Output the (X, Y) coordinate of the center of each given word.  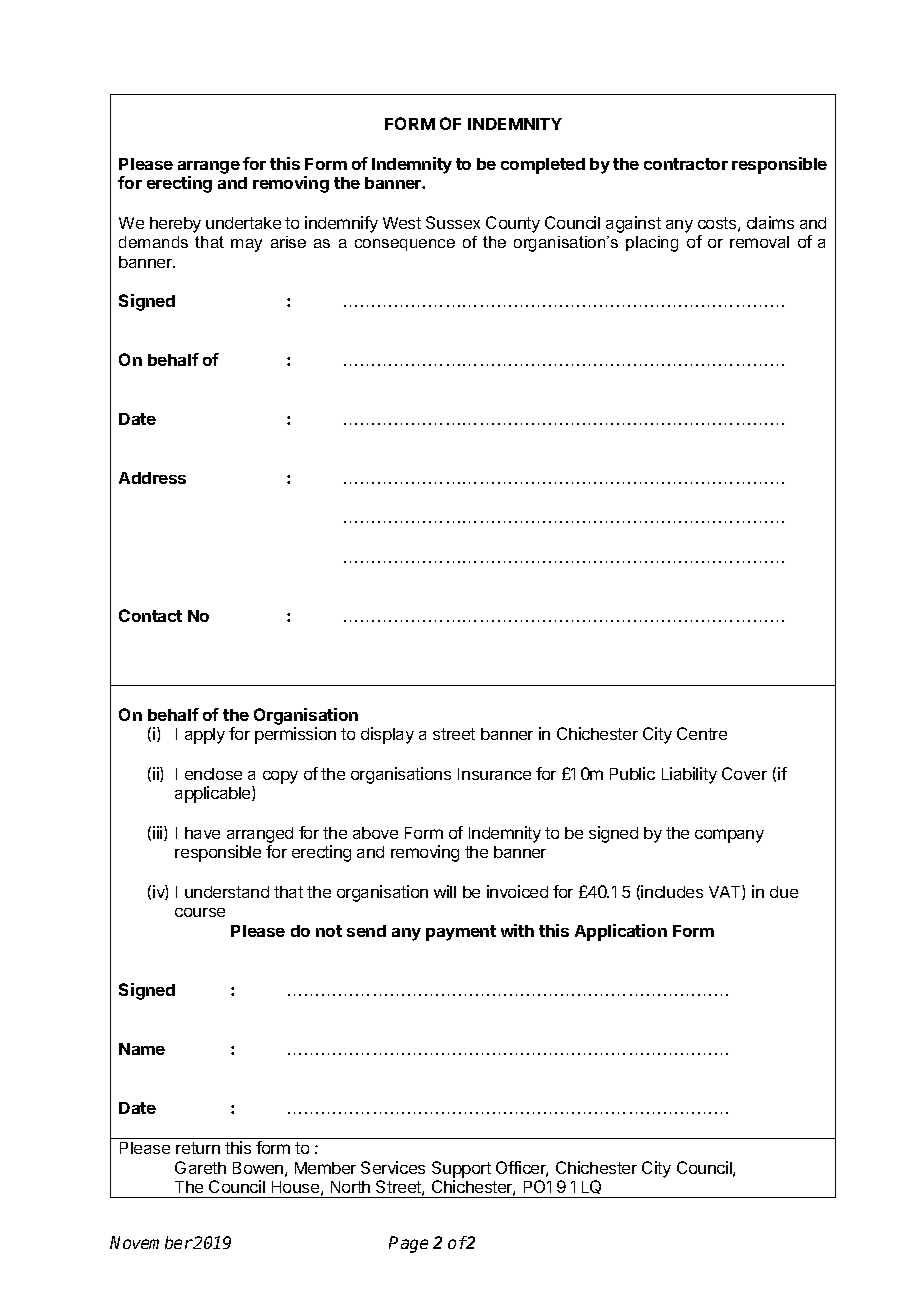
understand (227, 892)
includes (672, 891)
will (445, 891)
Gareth (200, 1167)
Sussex (453, 222)
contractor (686, 164)
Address (152, 478)
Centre (702, 733)
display (387, 735)
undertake (243, 223)
